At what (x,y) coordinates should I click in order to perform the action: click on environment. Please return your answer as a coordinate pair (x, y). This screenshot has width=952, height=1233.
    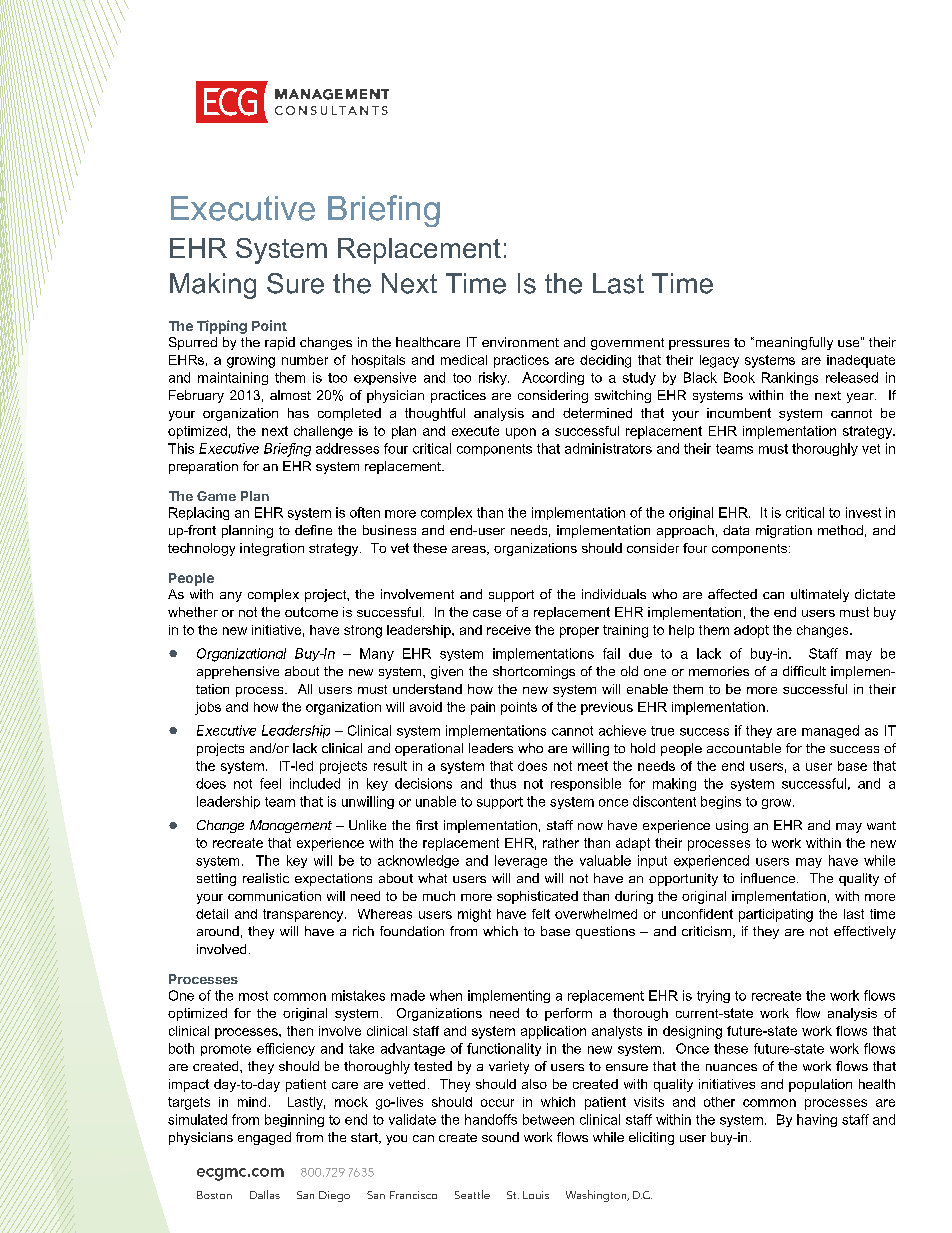
    Looking at the image, I should click on (520, 342).
